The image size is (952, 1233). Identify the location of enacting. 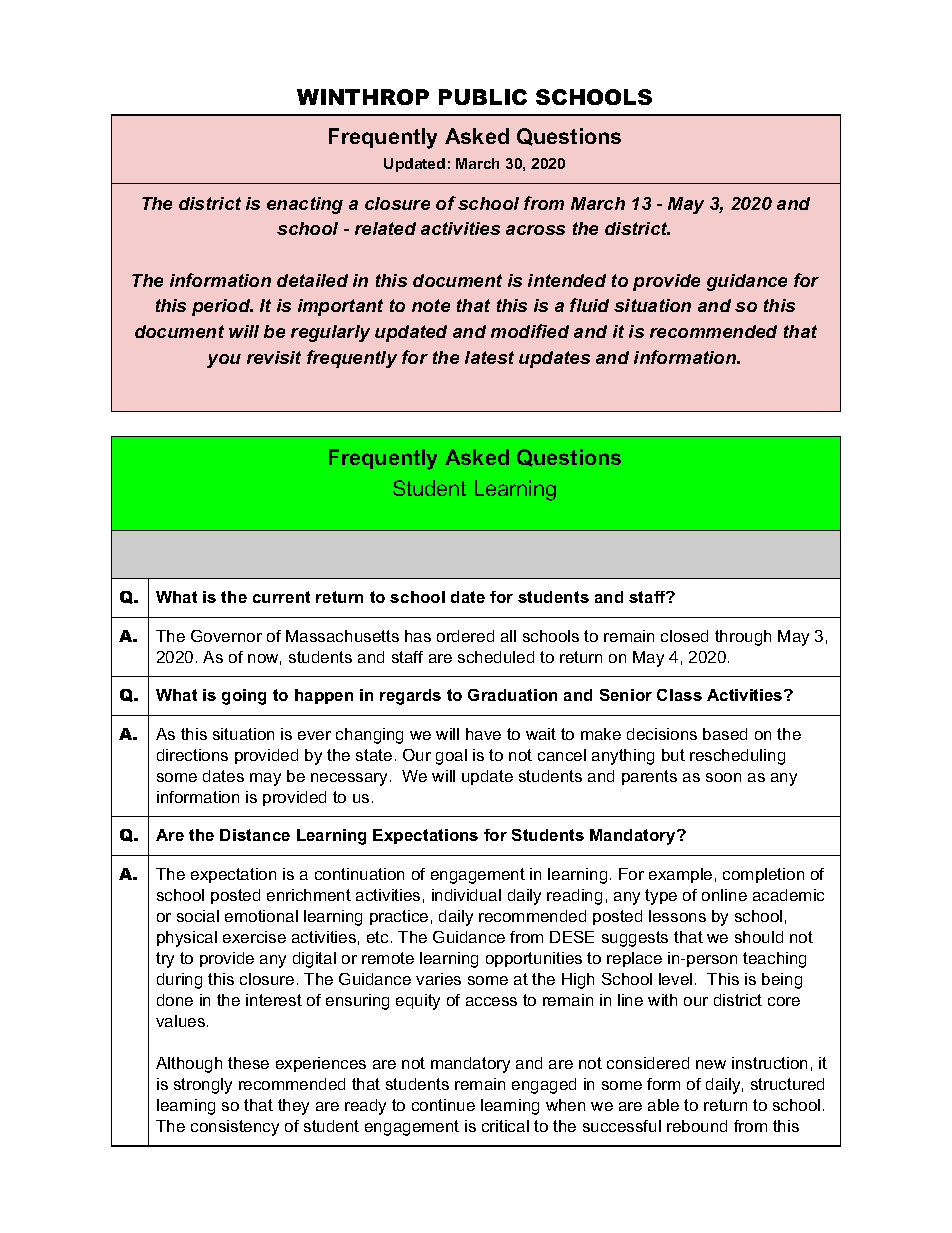
(305, 205).
